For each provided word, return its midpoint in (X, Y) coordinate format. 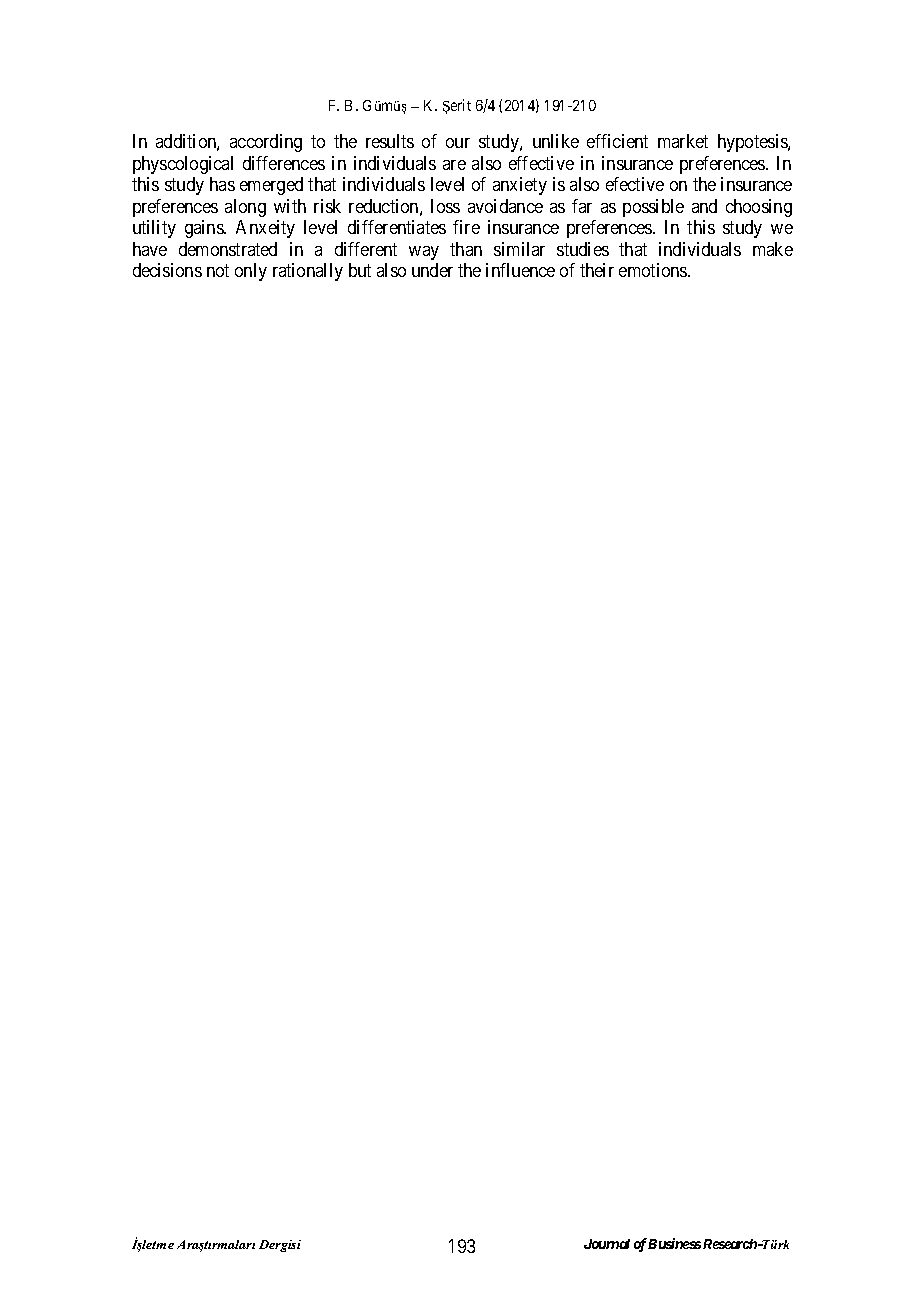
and (704, 206)
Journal (607, 1244)
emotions (654, 270)
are (454, 165)
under (432, 270)
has (222, 184)
